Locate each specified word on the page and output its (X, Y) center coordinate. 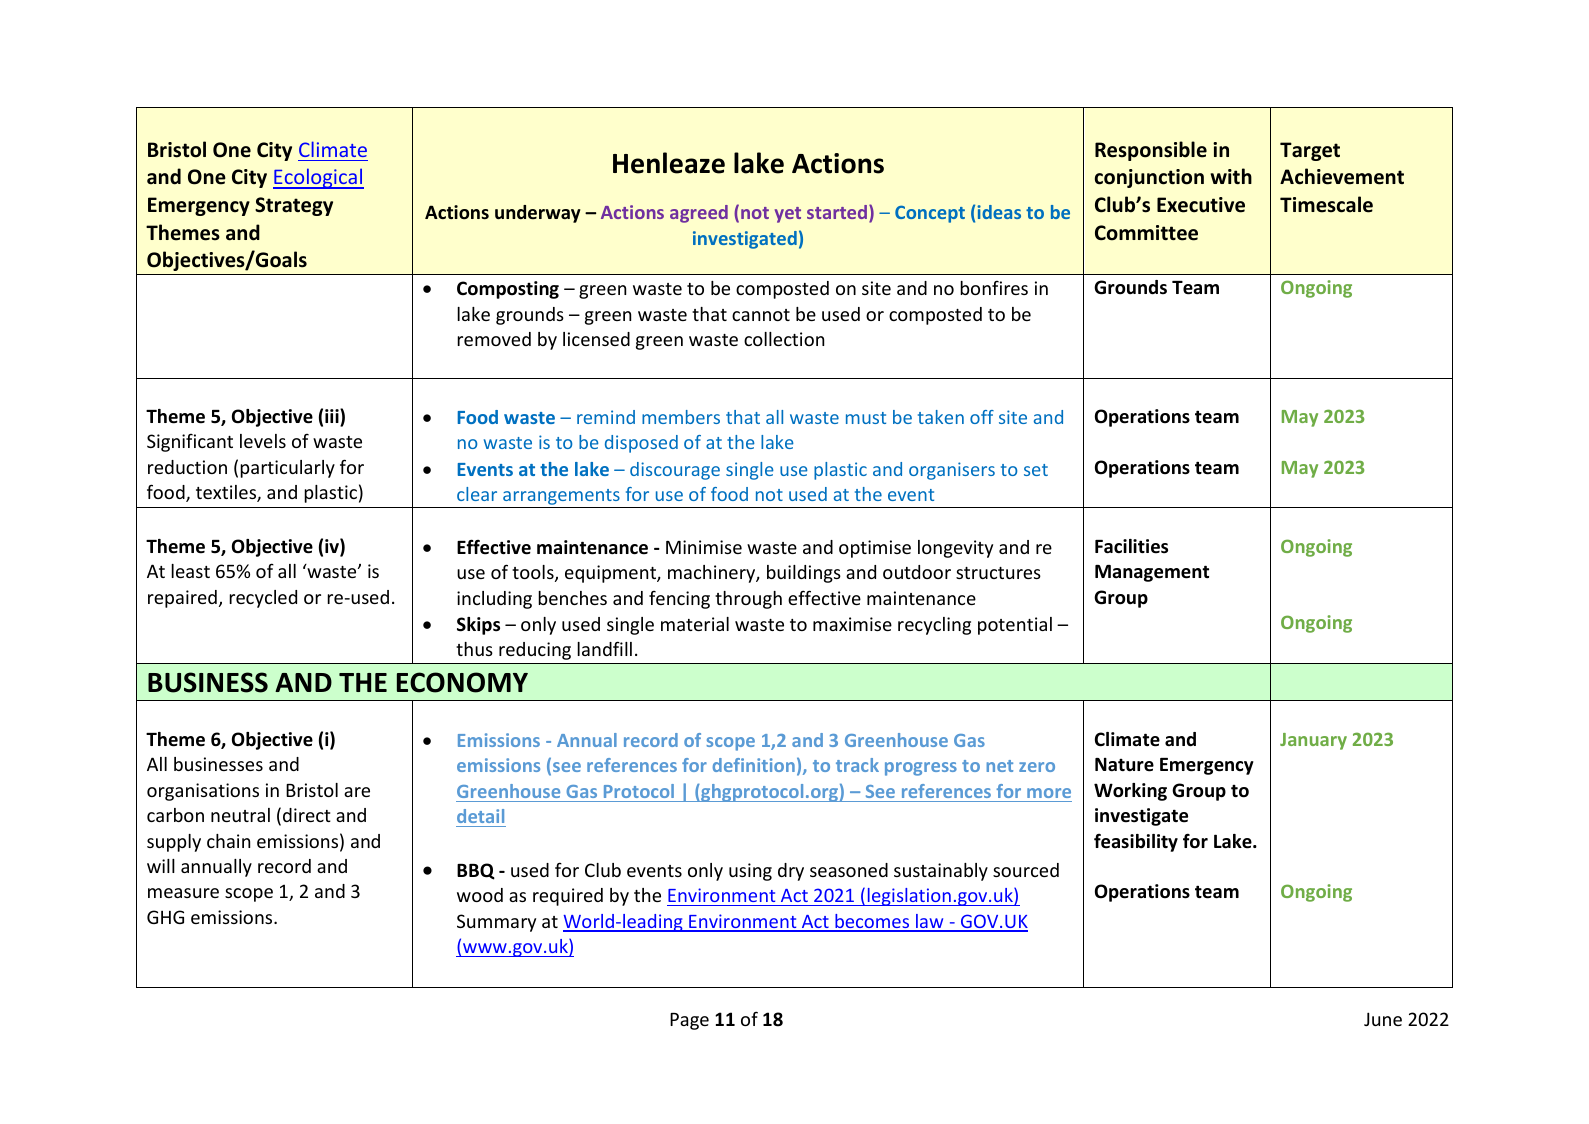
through (748, 600)
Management (1152, 573)
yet (788, 215)
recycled (263, 599)
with (1231, 176)
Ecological (318, 178)
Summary (496, 923)
